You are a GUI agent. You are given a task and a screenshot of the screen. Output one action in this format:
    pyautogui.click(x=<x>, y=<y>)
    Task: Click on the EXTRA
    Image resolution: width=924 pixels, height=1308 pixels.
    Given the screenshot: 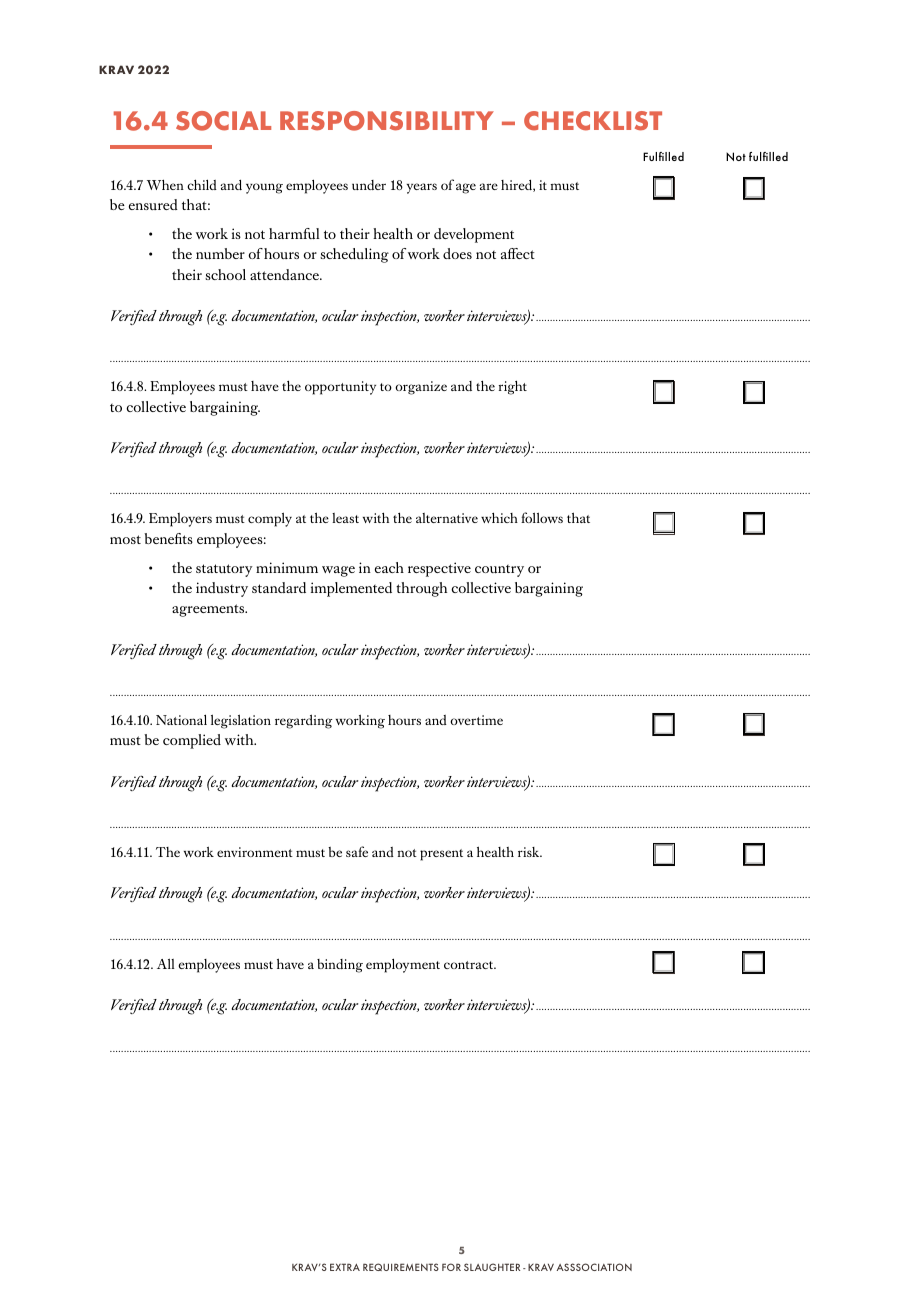 What is the action you would take?
    pyautogui.click(x=345, y=1267)
